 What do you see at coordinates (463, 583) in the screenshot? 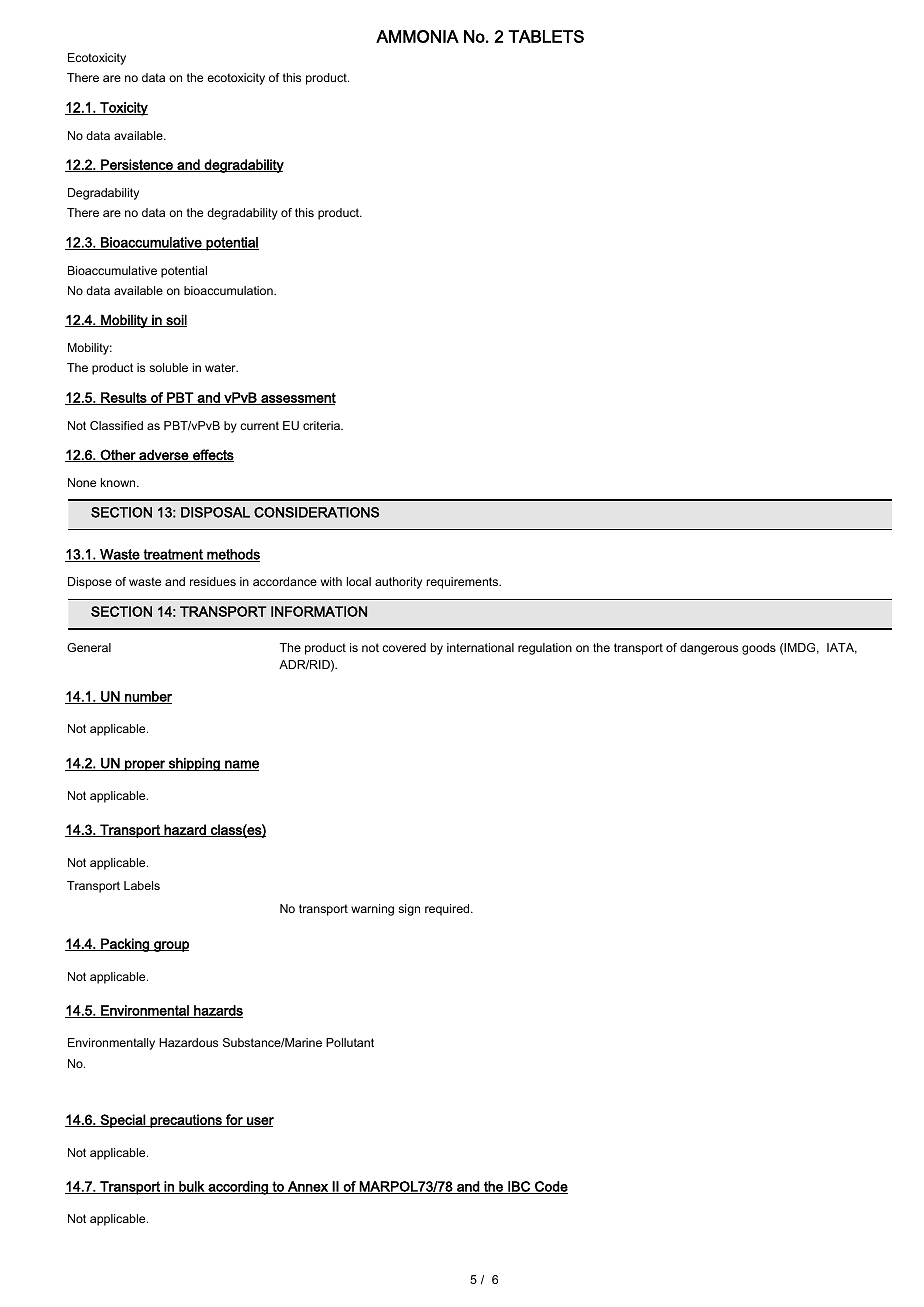
I see `requirements` at bounding box center [463, 583].
